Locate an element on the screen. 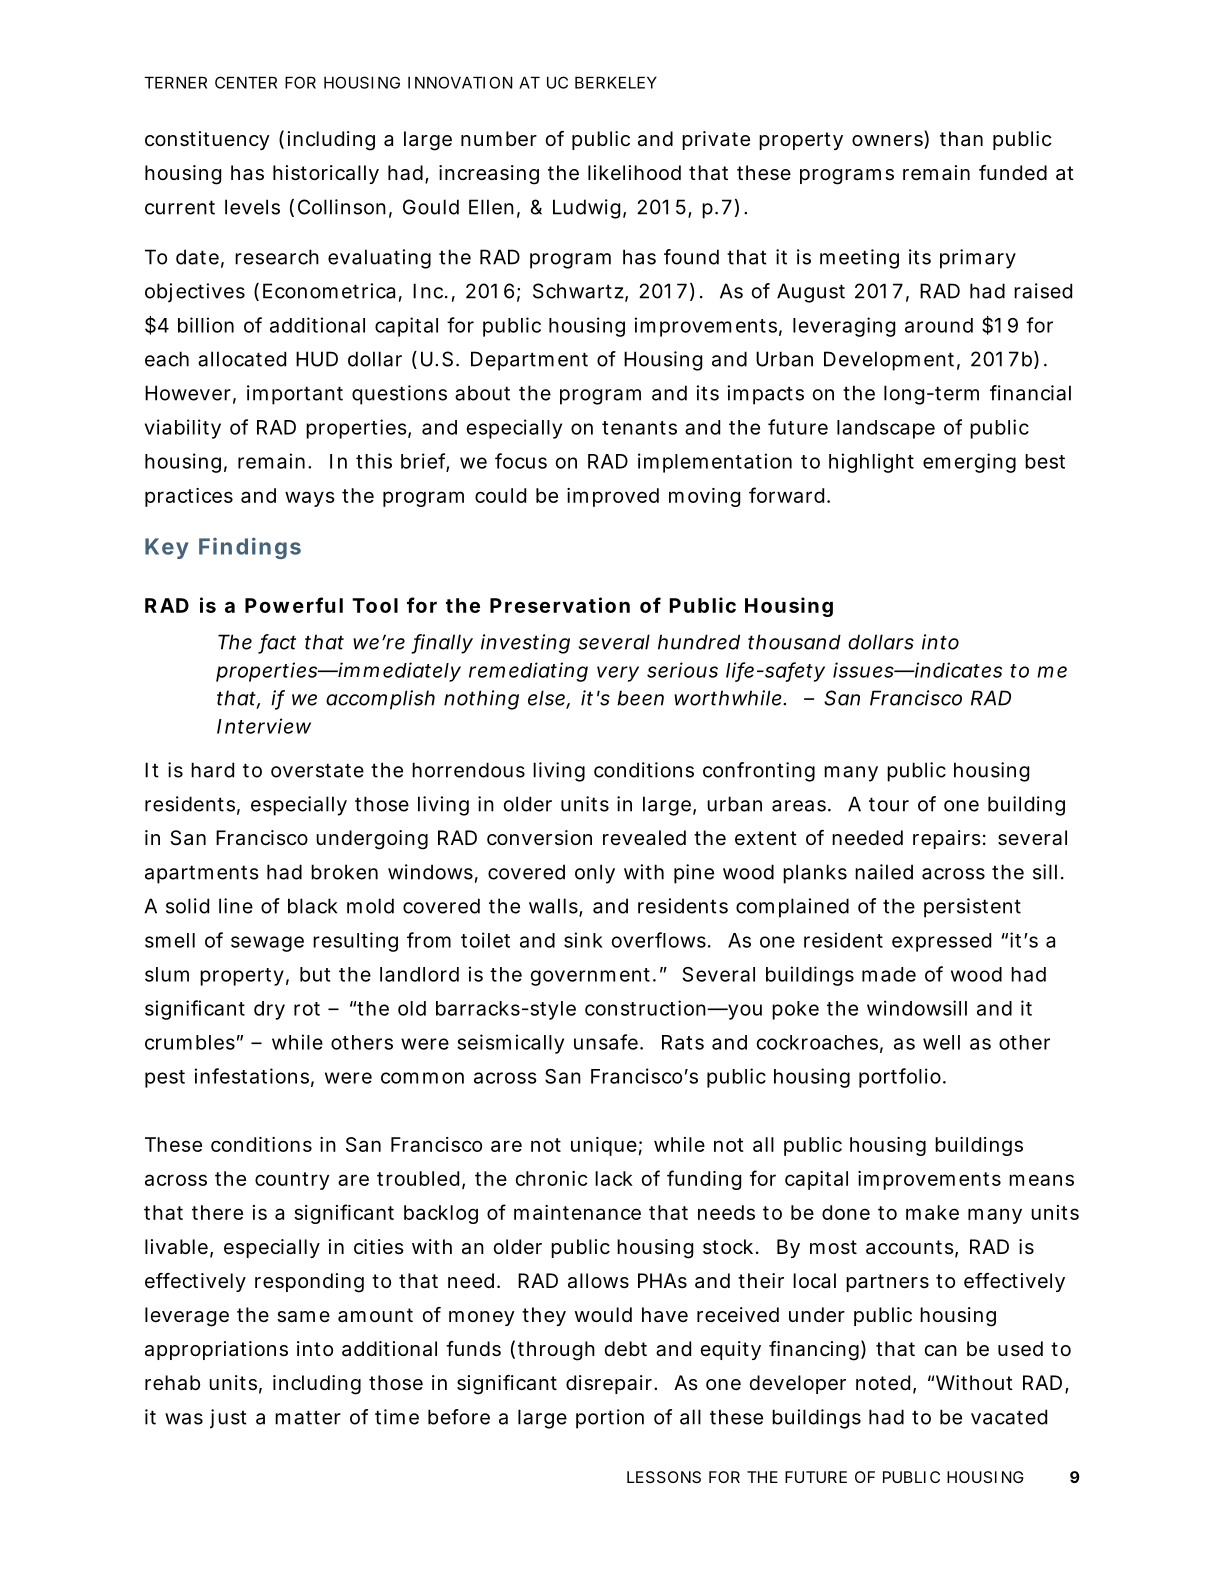 The width and height of the screenshot is (1225, 1585). portion is located at coordinates (610, 1419).
